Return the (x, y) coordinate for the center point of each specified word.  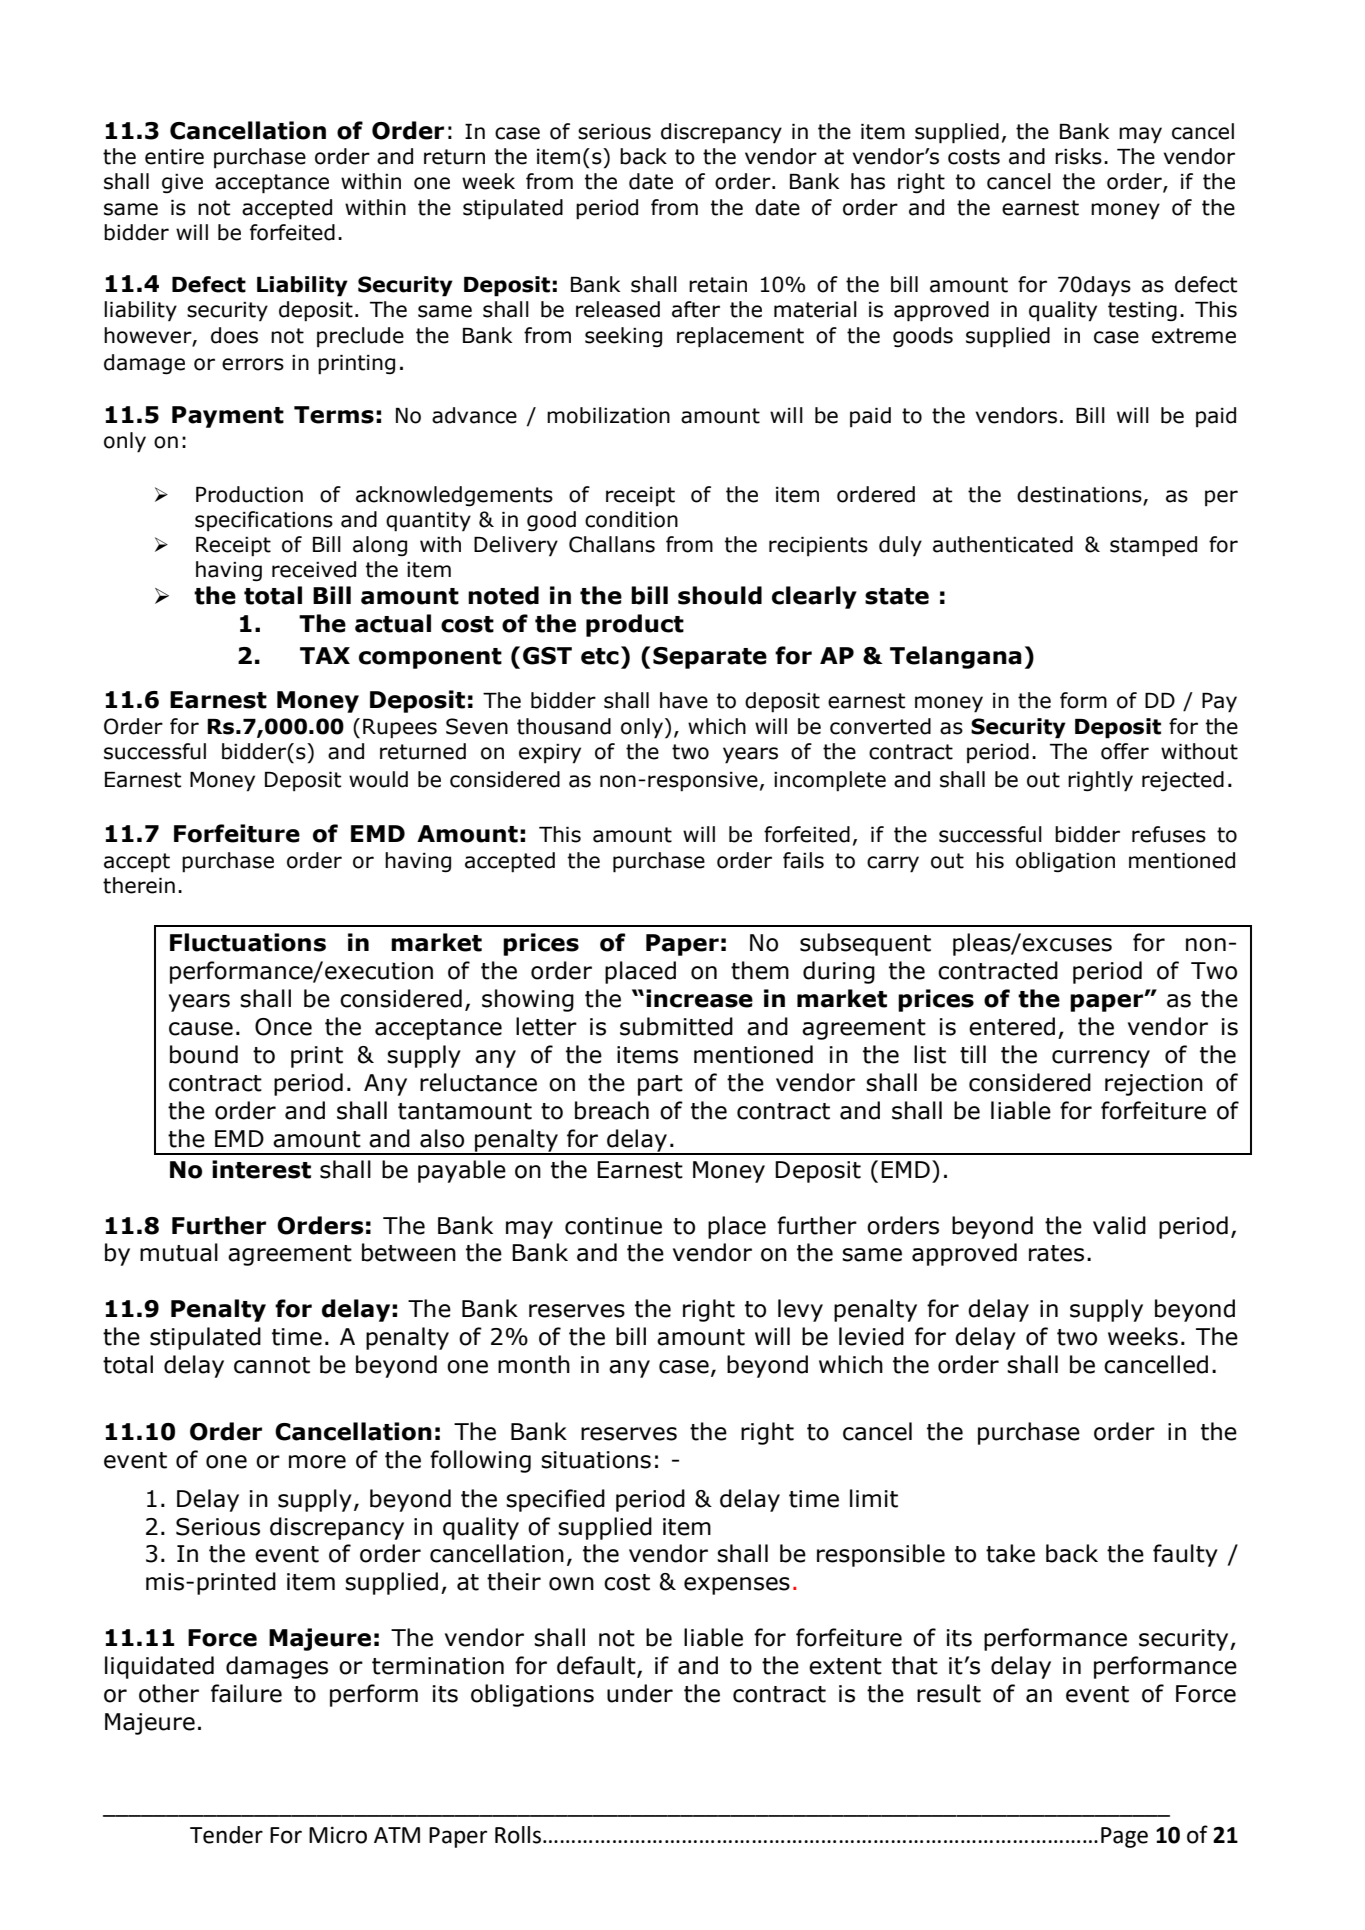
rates (1056, 1253)
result (949, 1693)
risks (1078, 156)
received (314, 569)
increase (699, 998)
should (720, 595)
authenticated (1003, 544)
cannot (272, 1365)
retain (718, 285)
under (640, 1693)
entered (1012, 1026)
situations (596, 1460)
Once (283, 1027)
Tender (226, 1835)
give (182, 184)
